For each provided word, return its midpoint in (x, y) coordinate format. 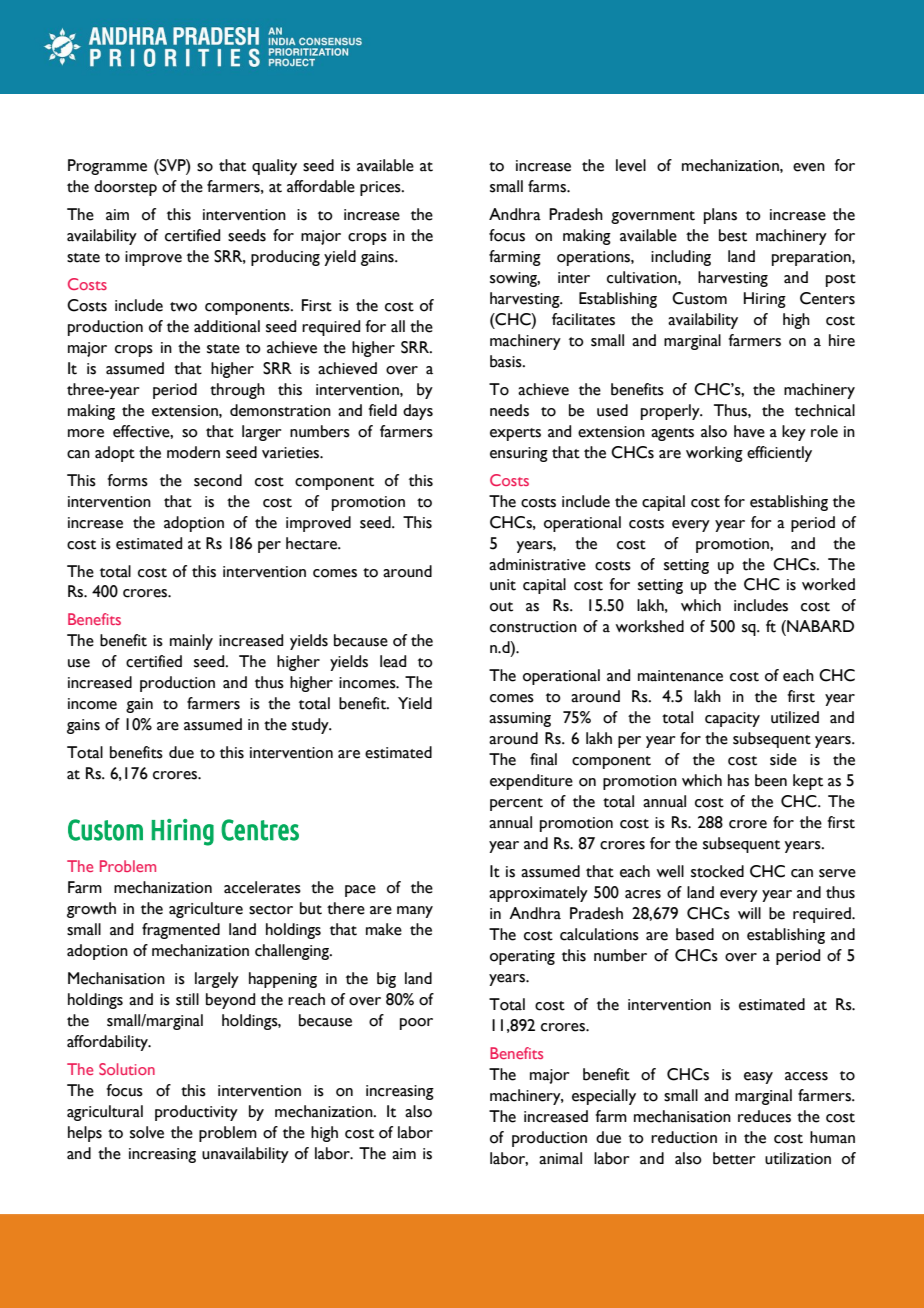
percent (516, 804)
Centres (260, 830)
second (218, 480)
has (738, 780)
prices (381, 188)
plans (720, 216)
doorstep (125, 188)
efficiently (779, 454)
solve (147, 1132)
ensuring (519, 454)
